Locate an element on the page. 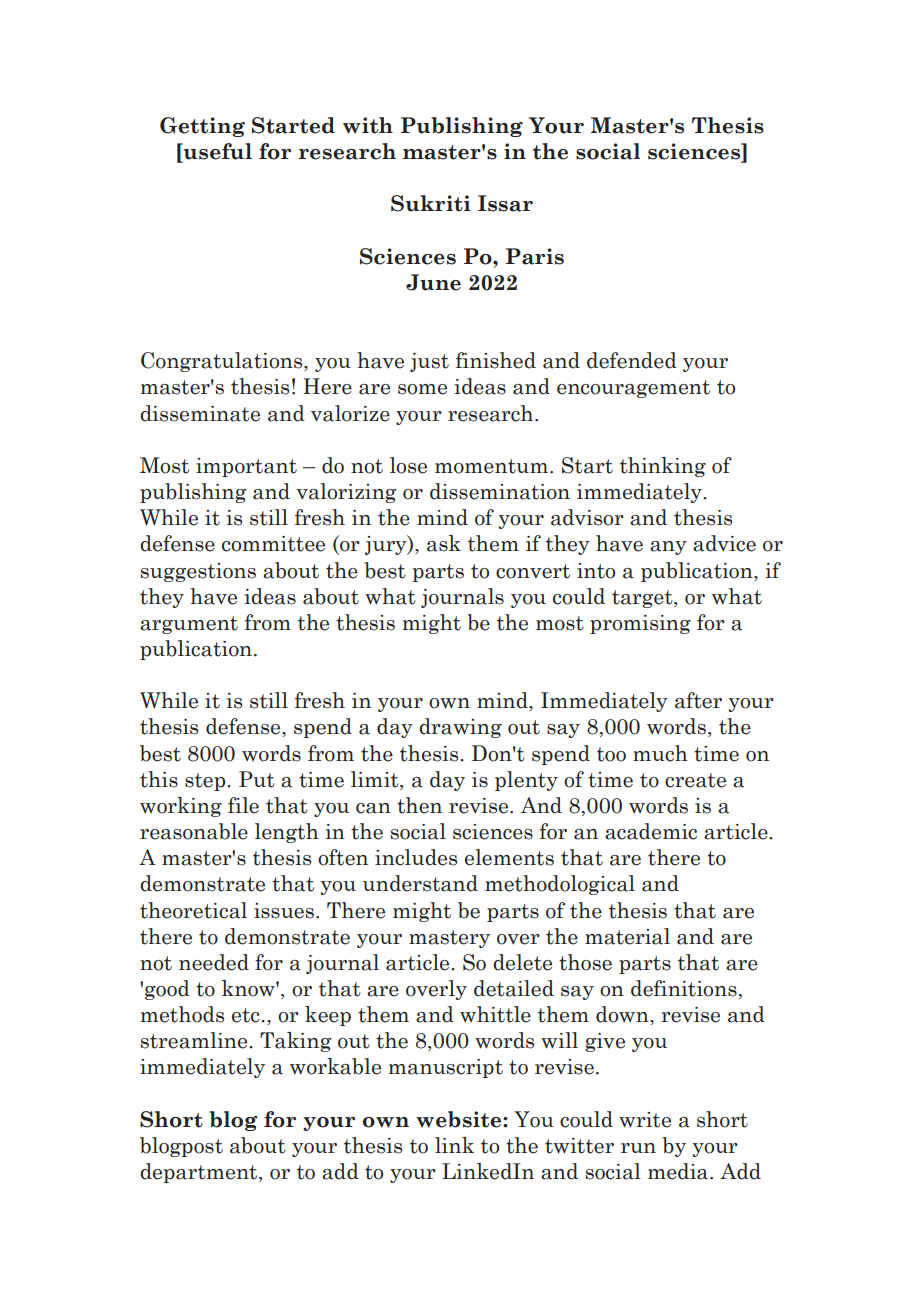 The width and height of the image is (924, 1308). useful is located at coordinates (217, 152).
